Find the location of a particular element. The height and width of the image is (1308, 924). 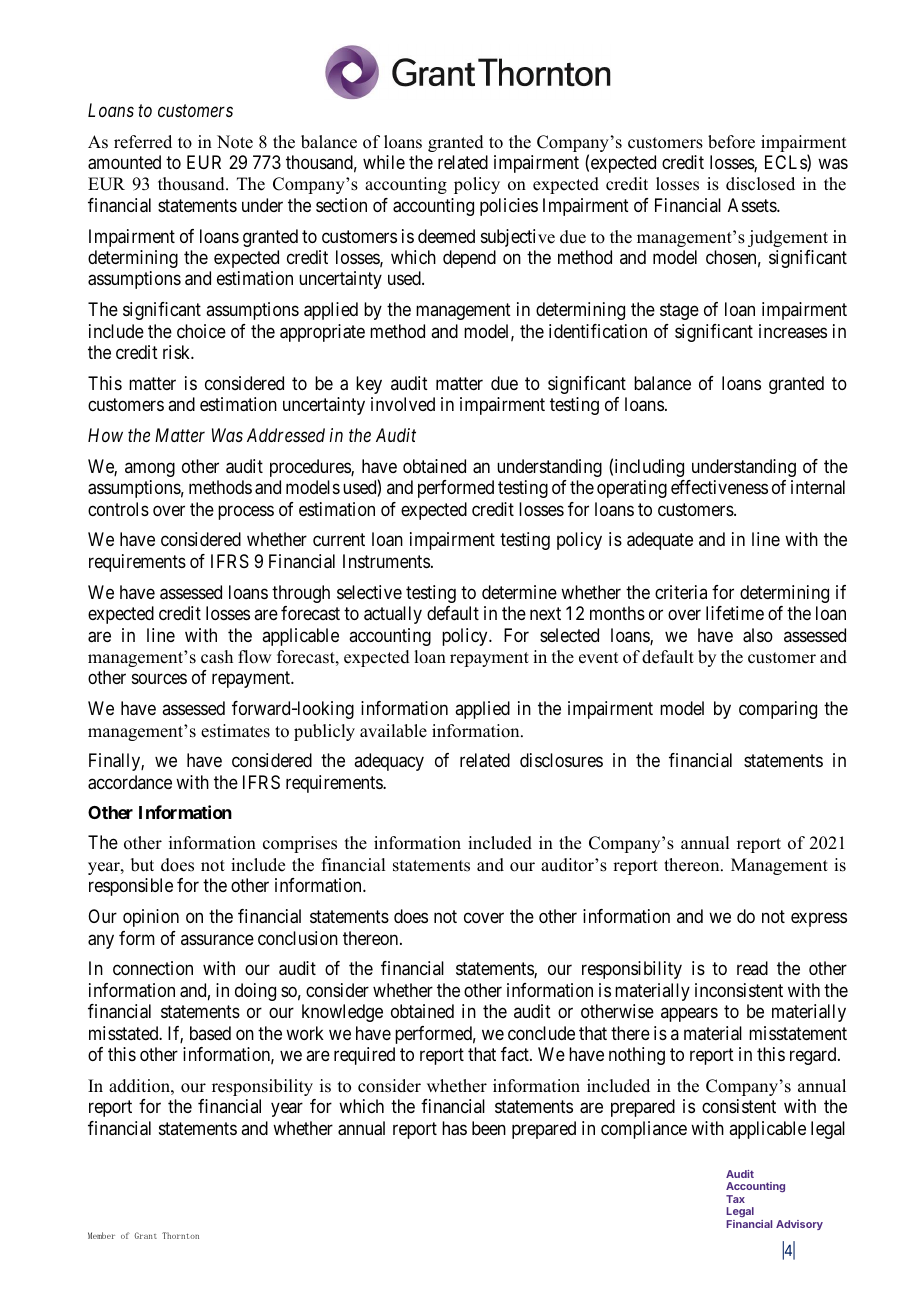

Thornton is located at coordinates (180, 1235).
